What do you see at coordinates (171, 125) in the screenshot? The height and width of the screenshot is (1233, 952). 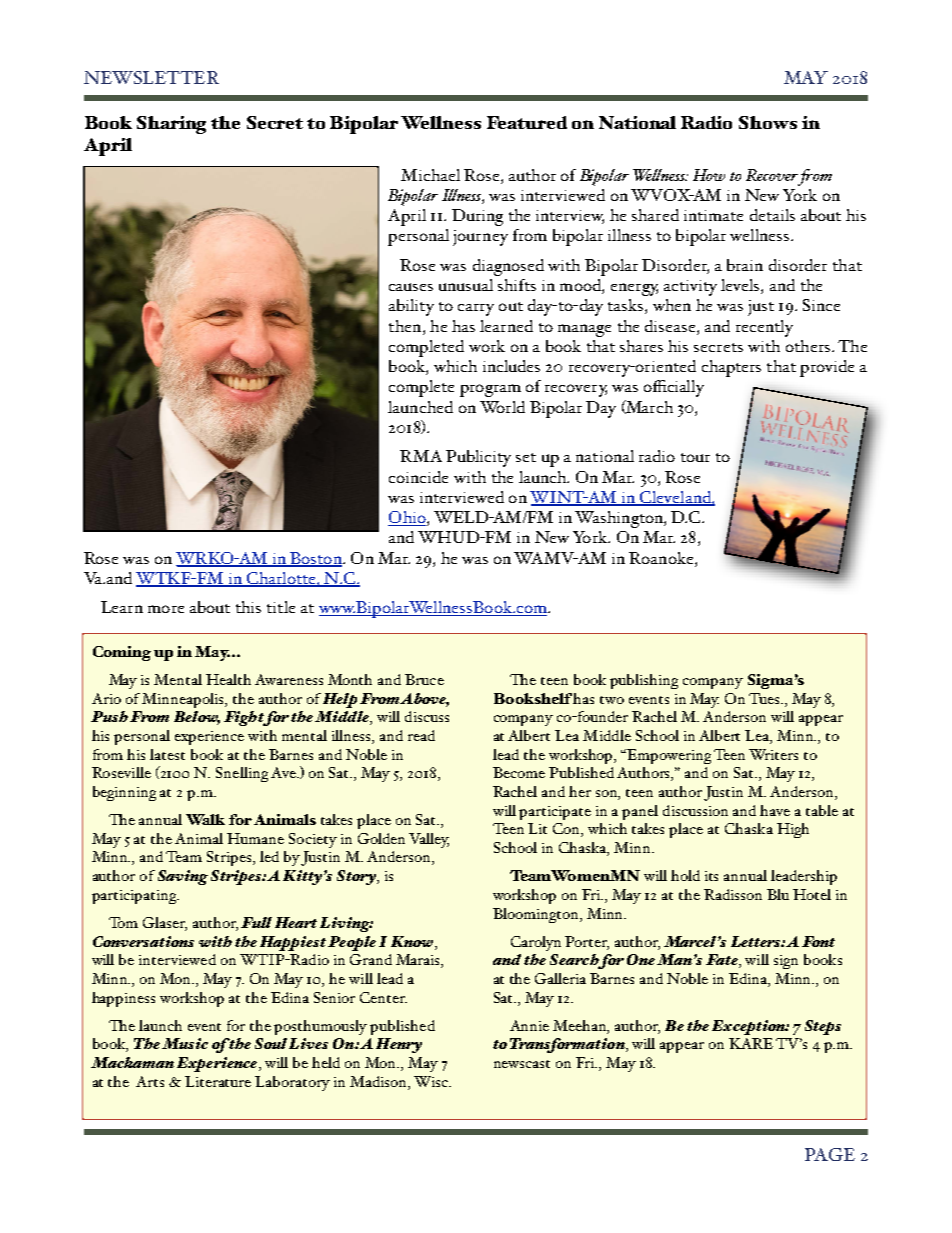 I see `Sharing` at bounding box center [171, 125].
